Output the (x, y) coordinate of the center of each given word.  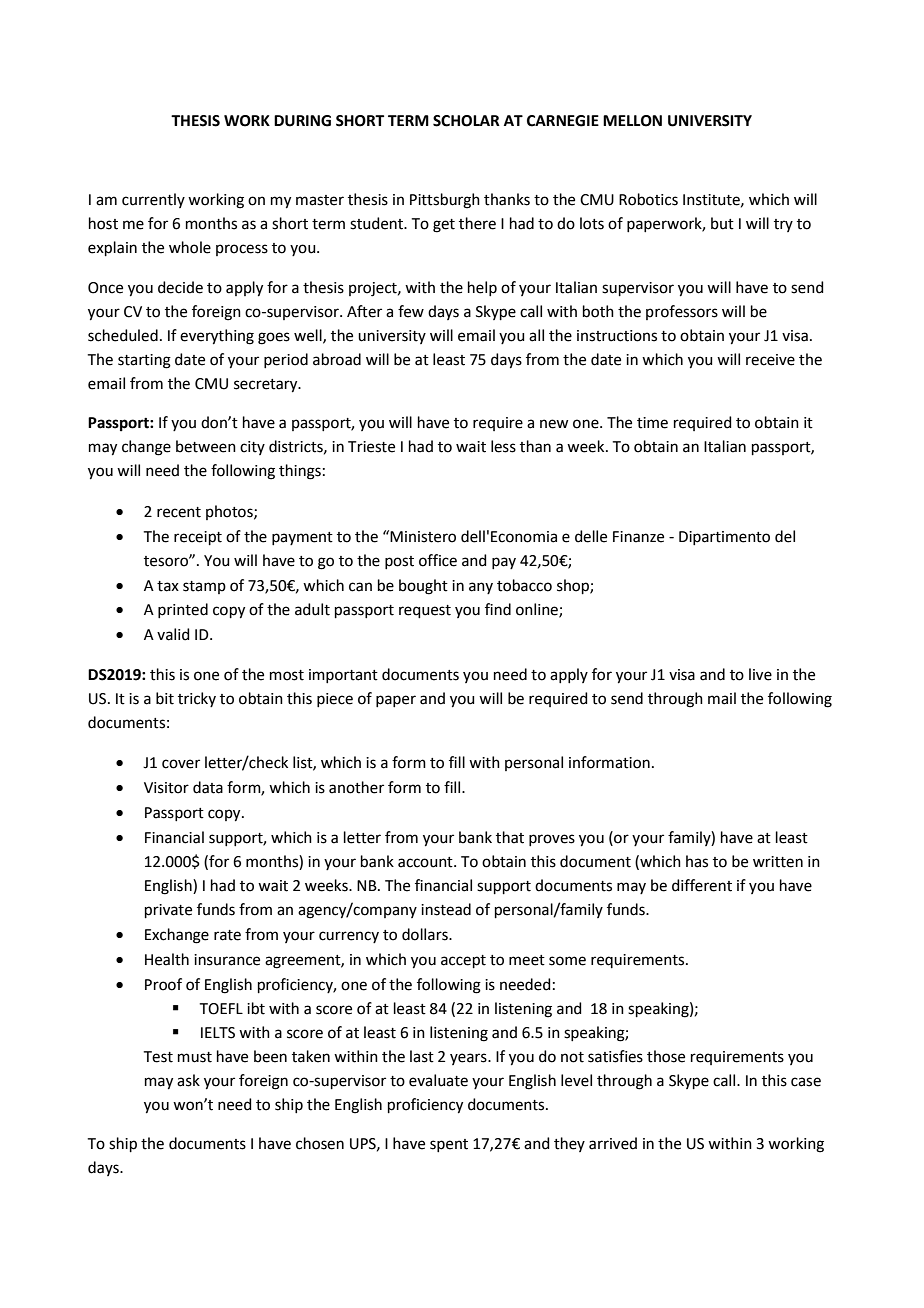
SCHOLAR (466, 121)
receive (770, 360)
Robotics (648, 199)
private (168, 911)
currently (153, 200)
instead (446, 909)
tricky (197, 699)
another (356, 787)
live (760, 674)
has (697, 861)
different (702, 885)
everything (217, 337)
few (411, 311)
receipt (198, 538)
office (438, 560)
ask (188, 1080)
